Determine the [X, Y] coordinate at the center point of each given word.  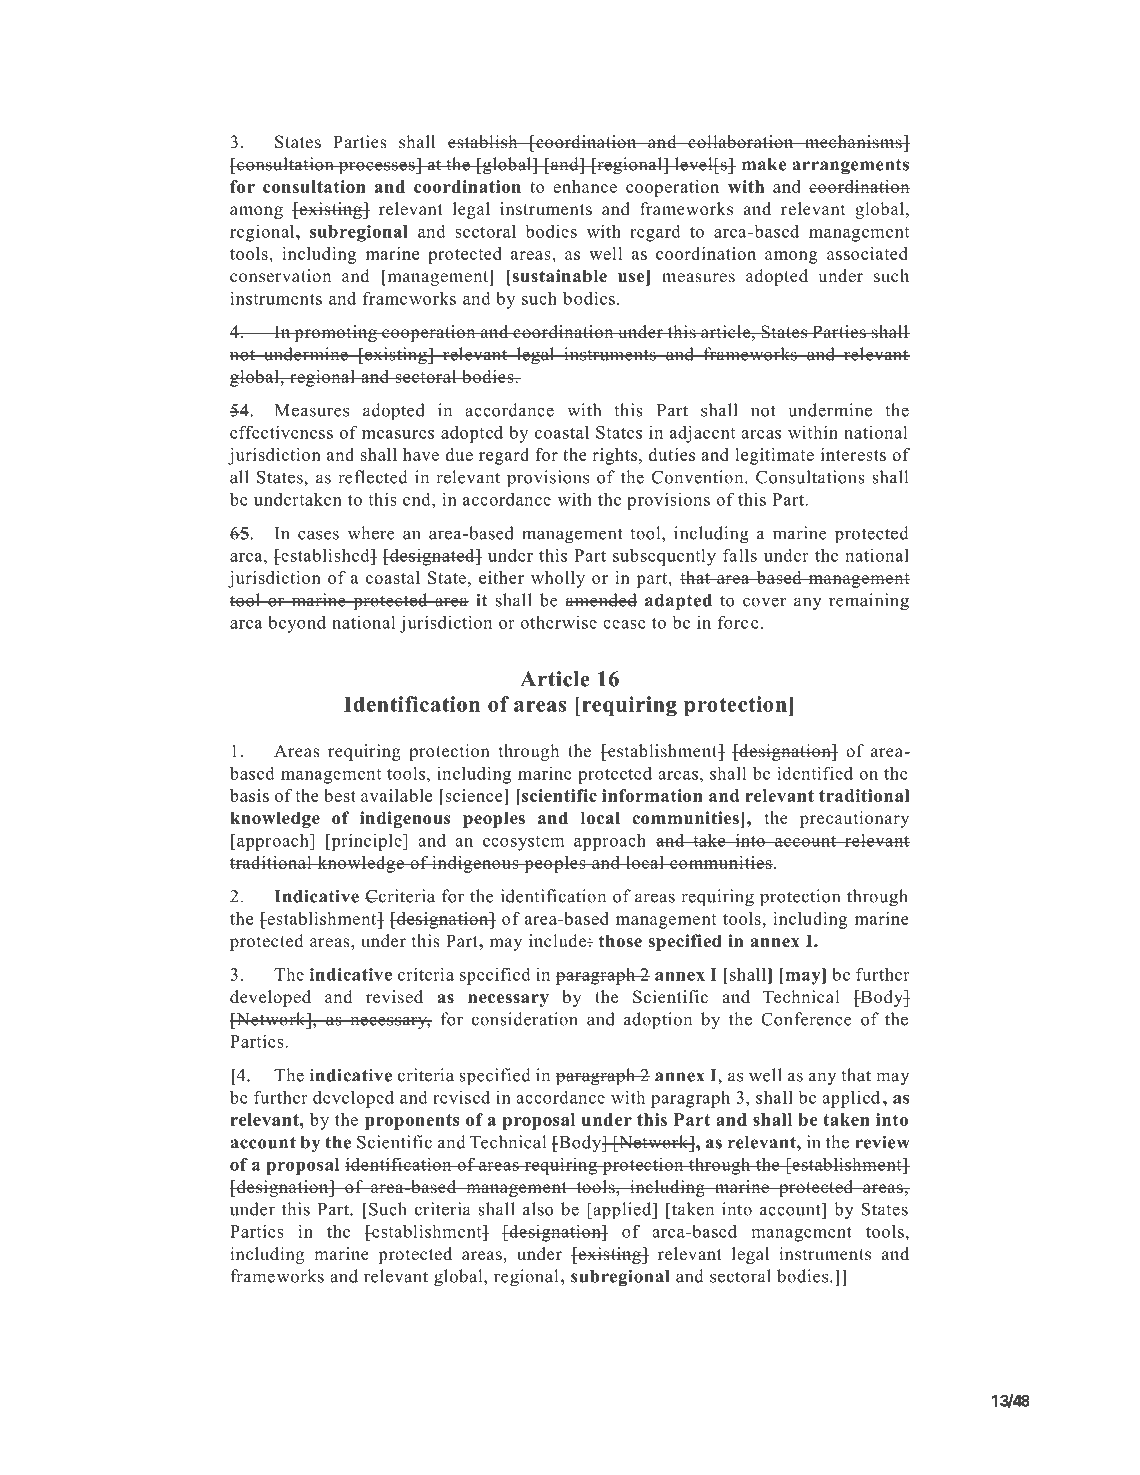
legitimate [775, 456]
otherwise [558, 622]
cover [765, 602]
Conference [806, 1019]
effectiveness [281, 432]
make [764, 164]
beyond [297, 624]
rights [614, 456]
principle [366, 842]
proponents [412, 1122]
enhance [585, 186]
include [559, 941]
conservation [280, 276]
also [538, 1209]
